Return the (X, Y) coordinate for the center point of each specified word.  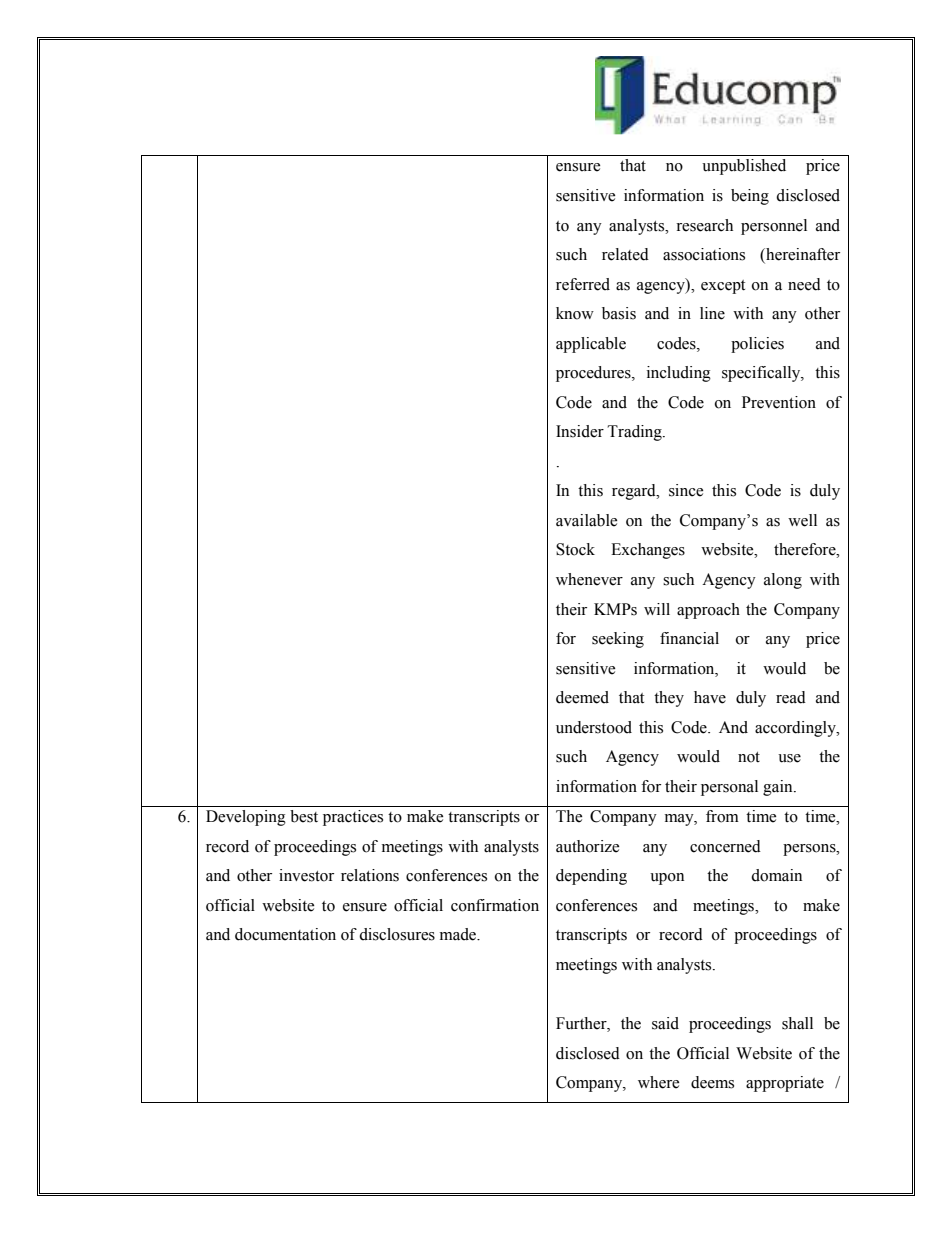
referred (583, 284)
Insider (580, 431)
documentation (285, 934)
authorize (587, 846)
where (658, 1082)
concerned (725, 846)
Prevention (779, 402)
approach (708, 611)
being (750, 197)
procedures (594, 374)
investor (306, 875)
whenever (589, 579)
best (304, 816)
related (625, 254)
